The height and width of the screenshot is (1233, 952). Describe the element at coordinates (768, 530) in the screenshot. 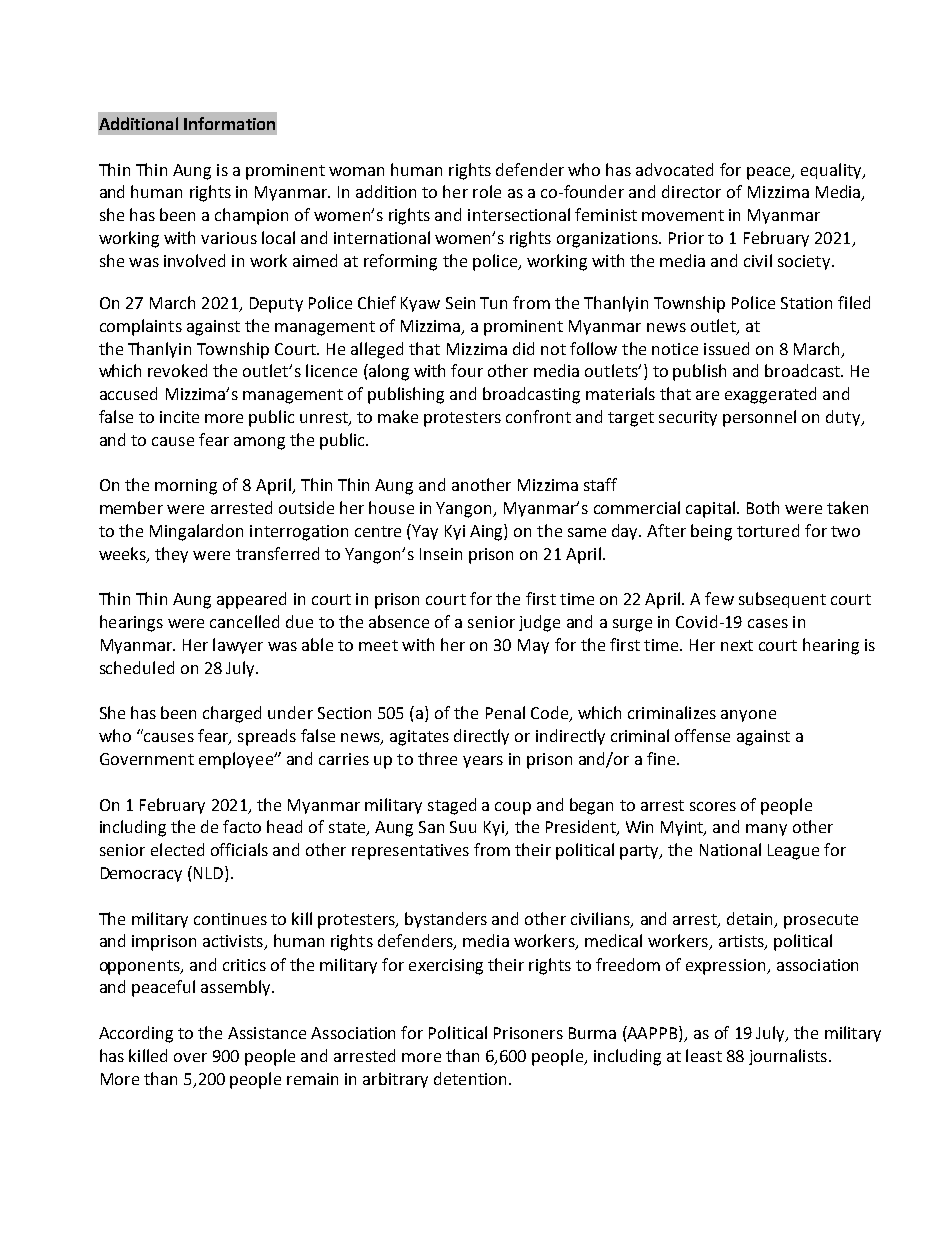

I see `tortured` at that location.
